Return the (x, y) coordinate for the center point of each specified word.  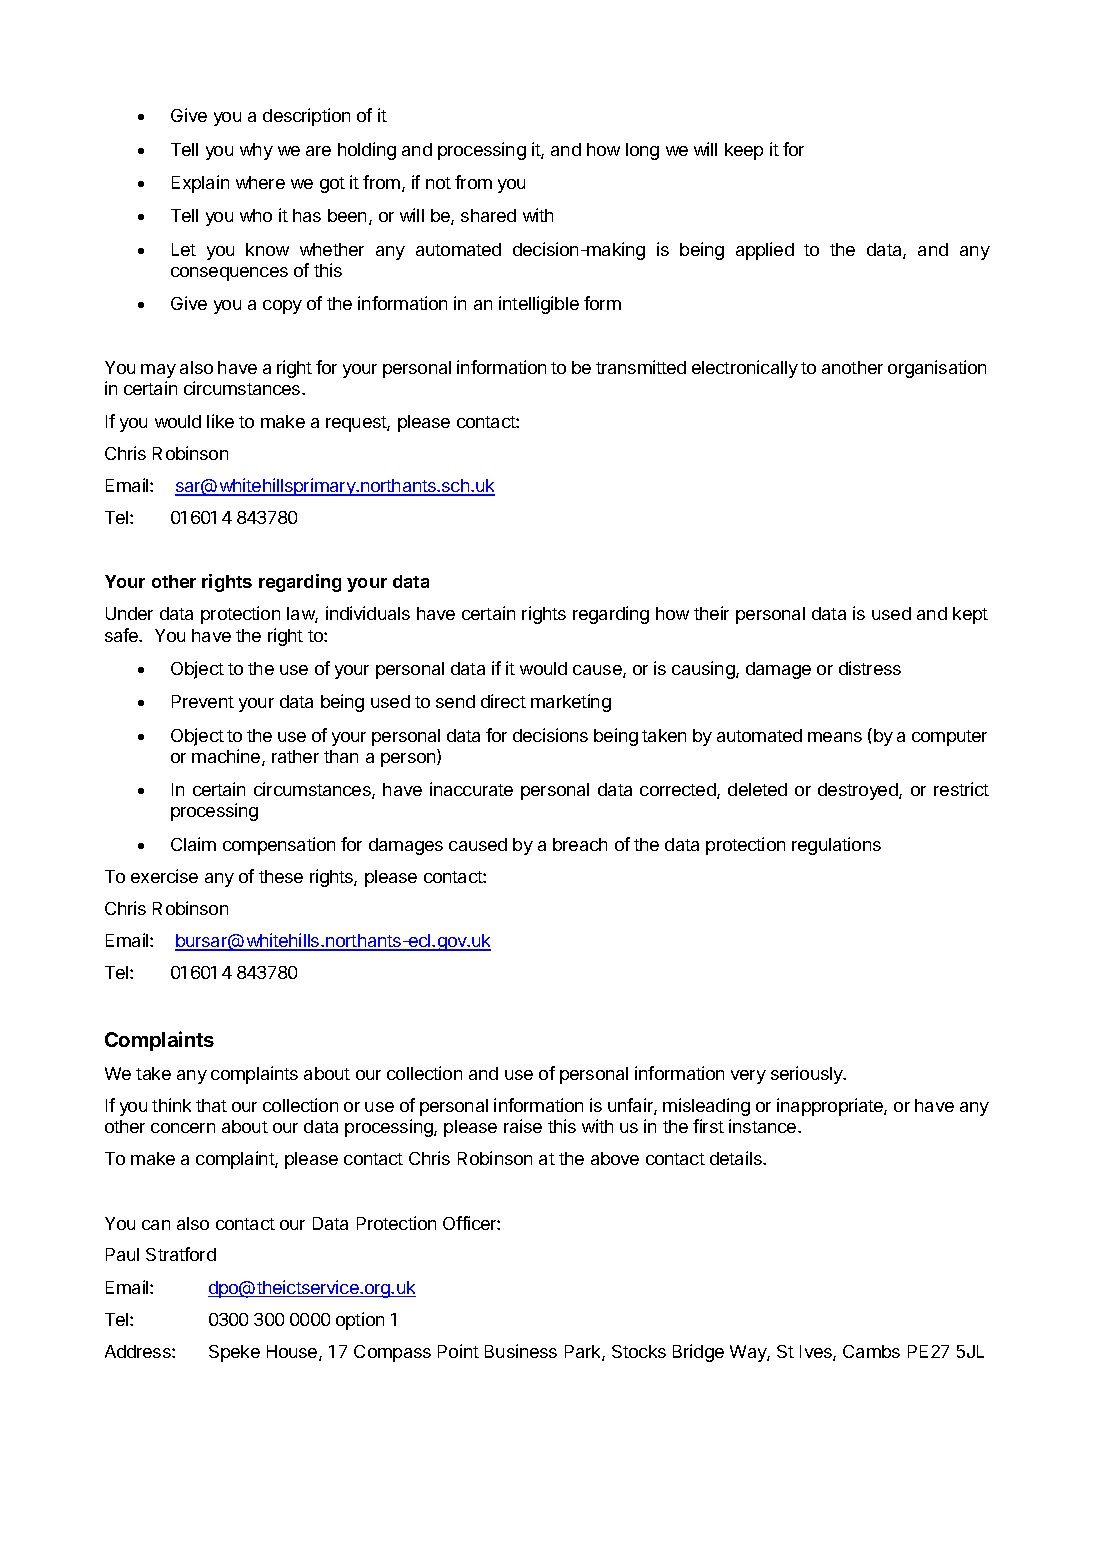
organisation (937, 369)
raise (523, 1126)
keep (744, 151)
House (293, 1353)
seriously (808, 1075)
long (642, 151)
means (835, 737)
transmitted (641, 367)
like (220, 421)
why (256, 151)
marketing (571, 703)
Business (521, 1351)
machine (227, 757)
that (211, 1105)
